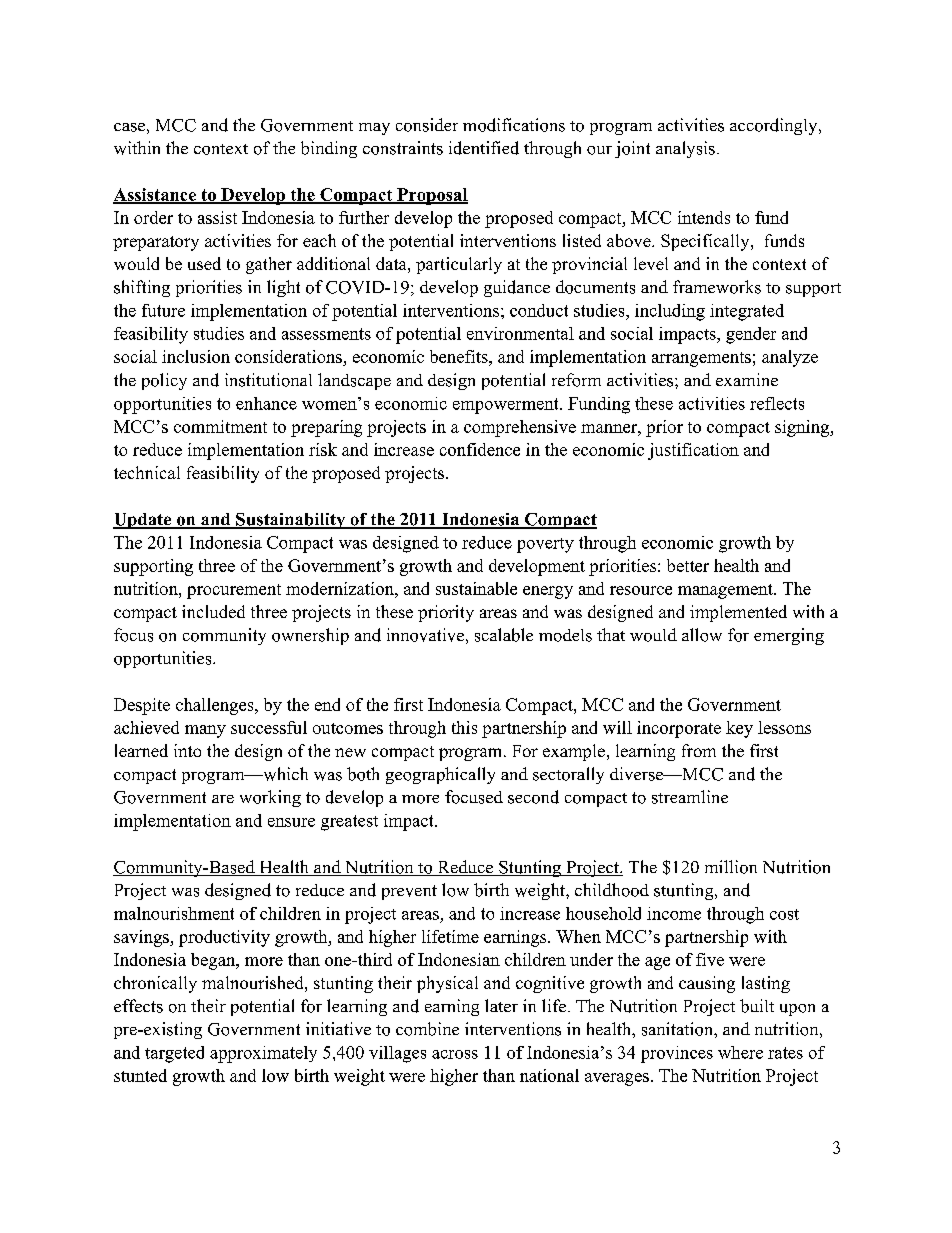  What do you see at coordinates (476, 588) in the screenshot?
I see `sustainable` at bounding box center [476, 588].
